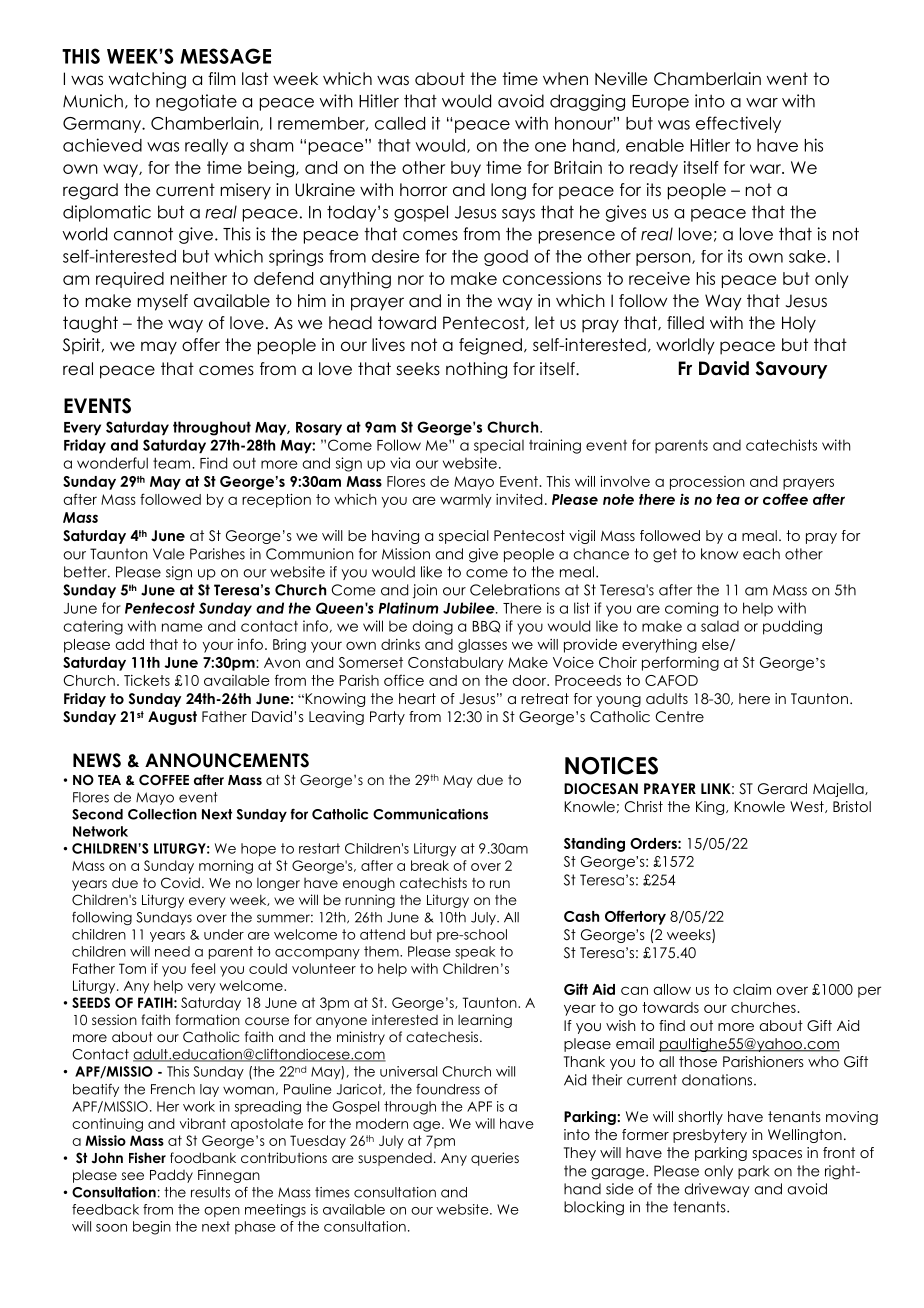 Image resolution: width=924 pixels, height=1308 pixels. I want to click on feel, so click(203, 968).
